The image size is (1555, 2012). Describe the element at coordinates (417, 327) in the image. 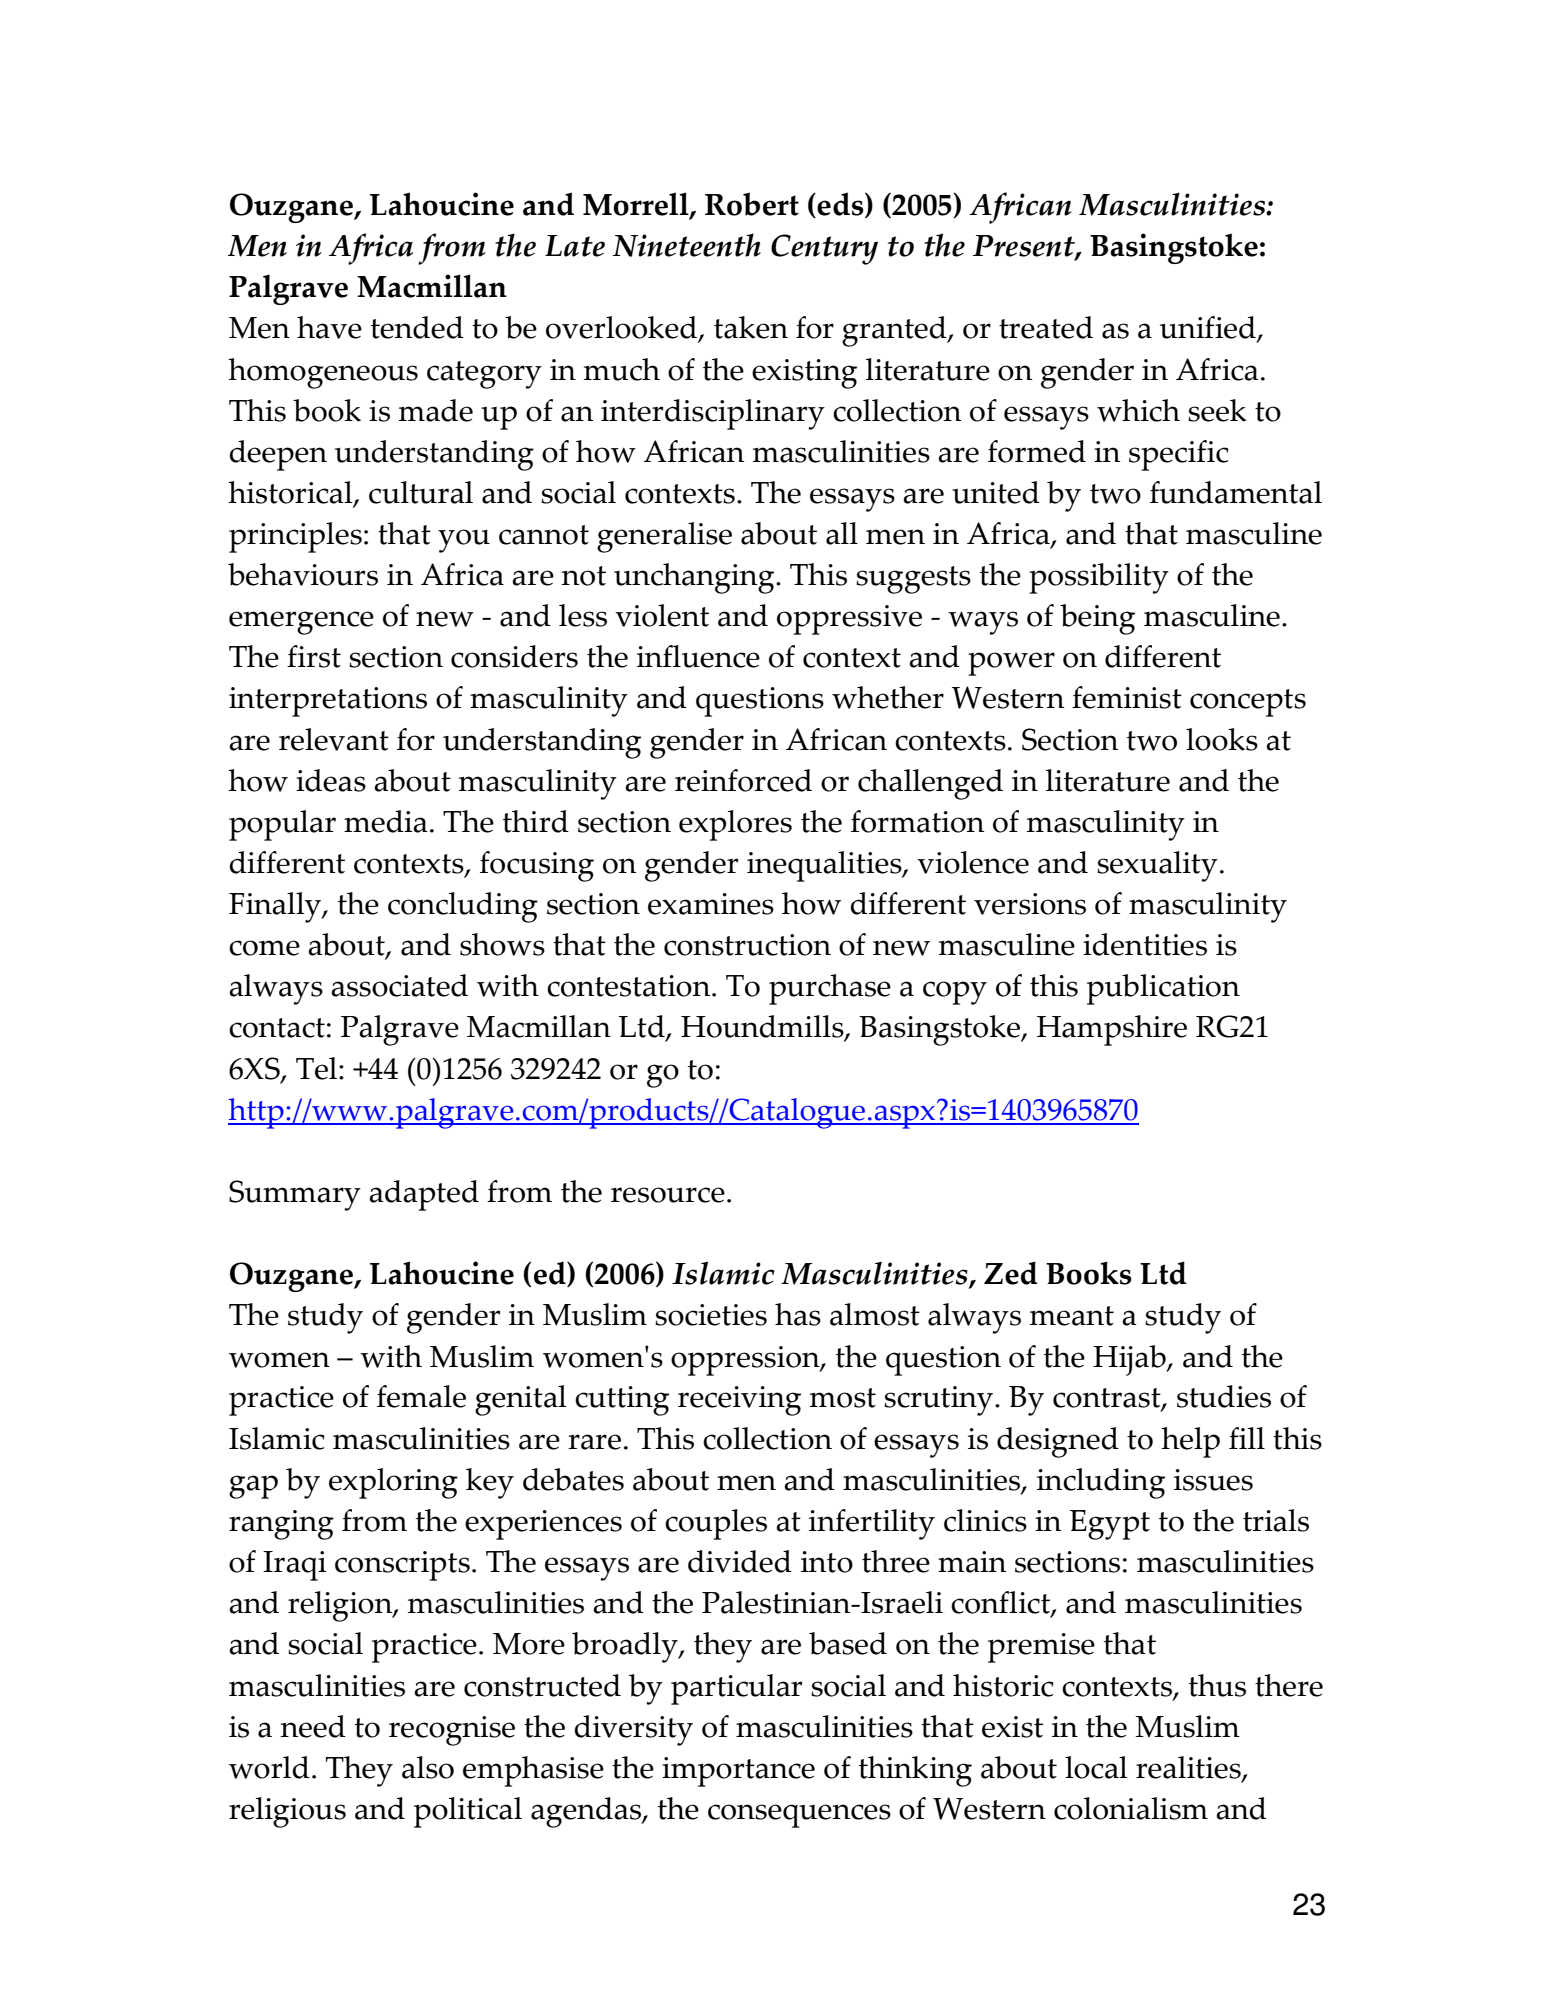

I see `tended` at that location.
